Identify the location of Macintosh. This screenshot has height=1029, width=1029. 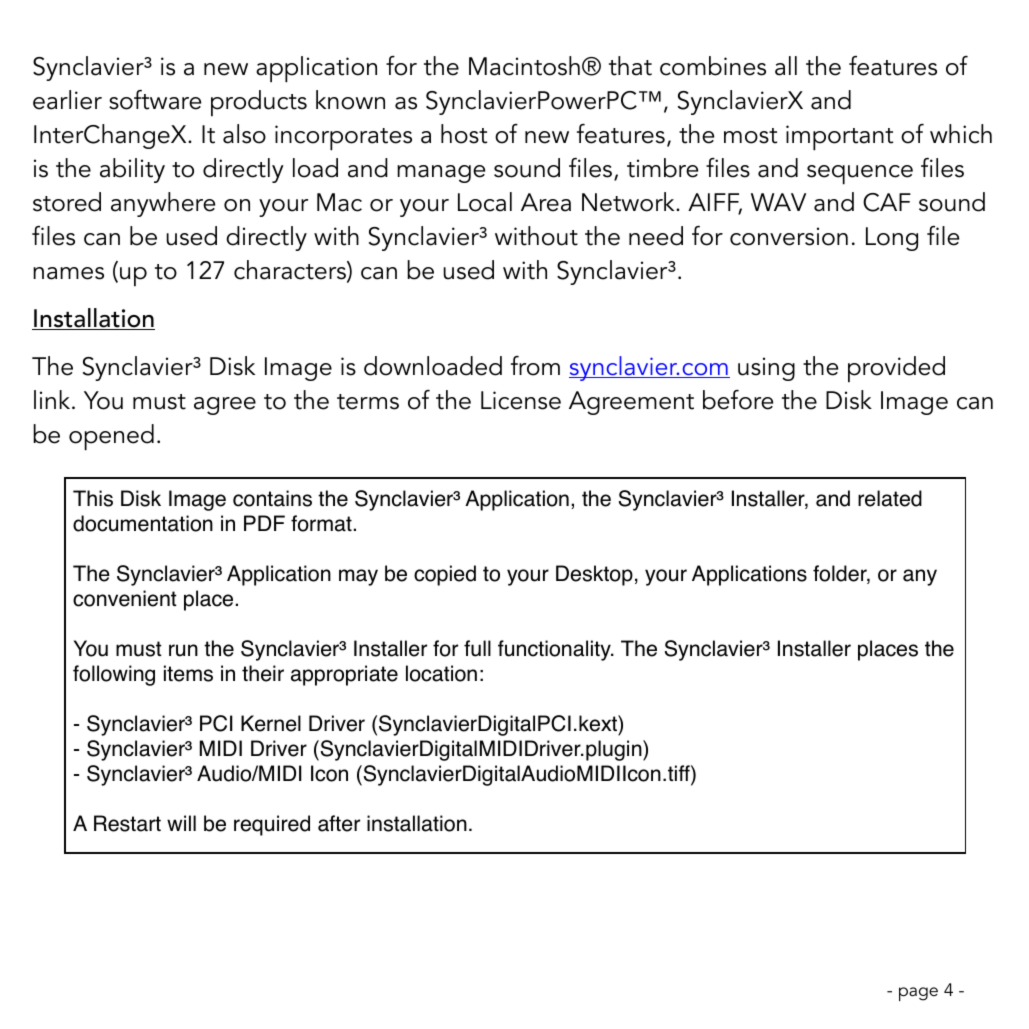
(524, 66).
